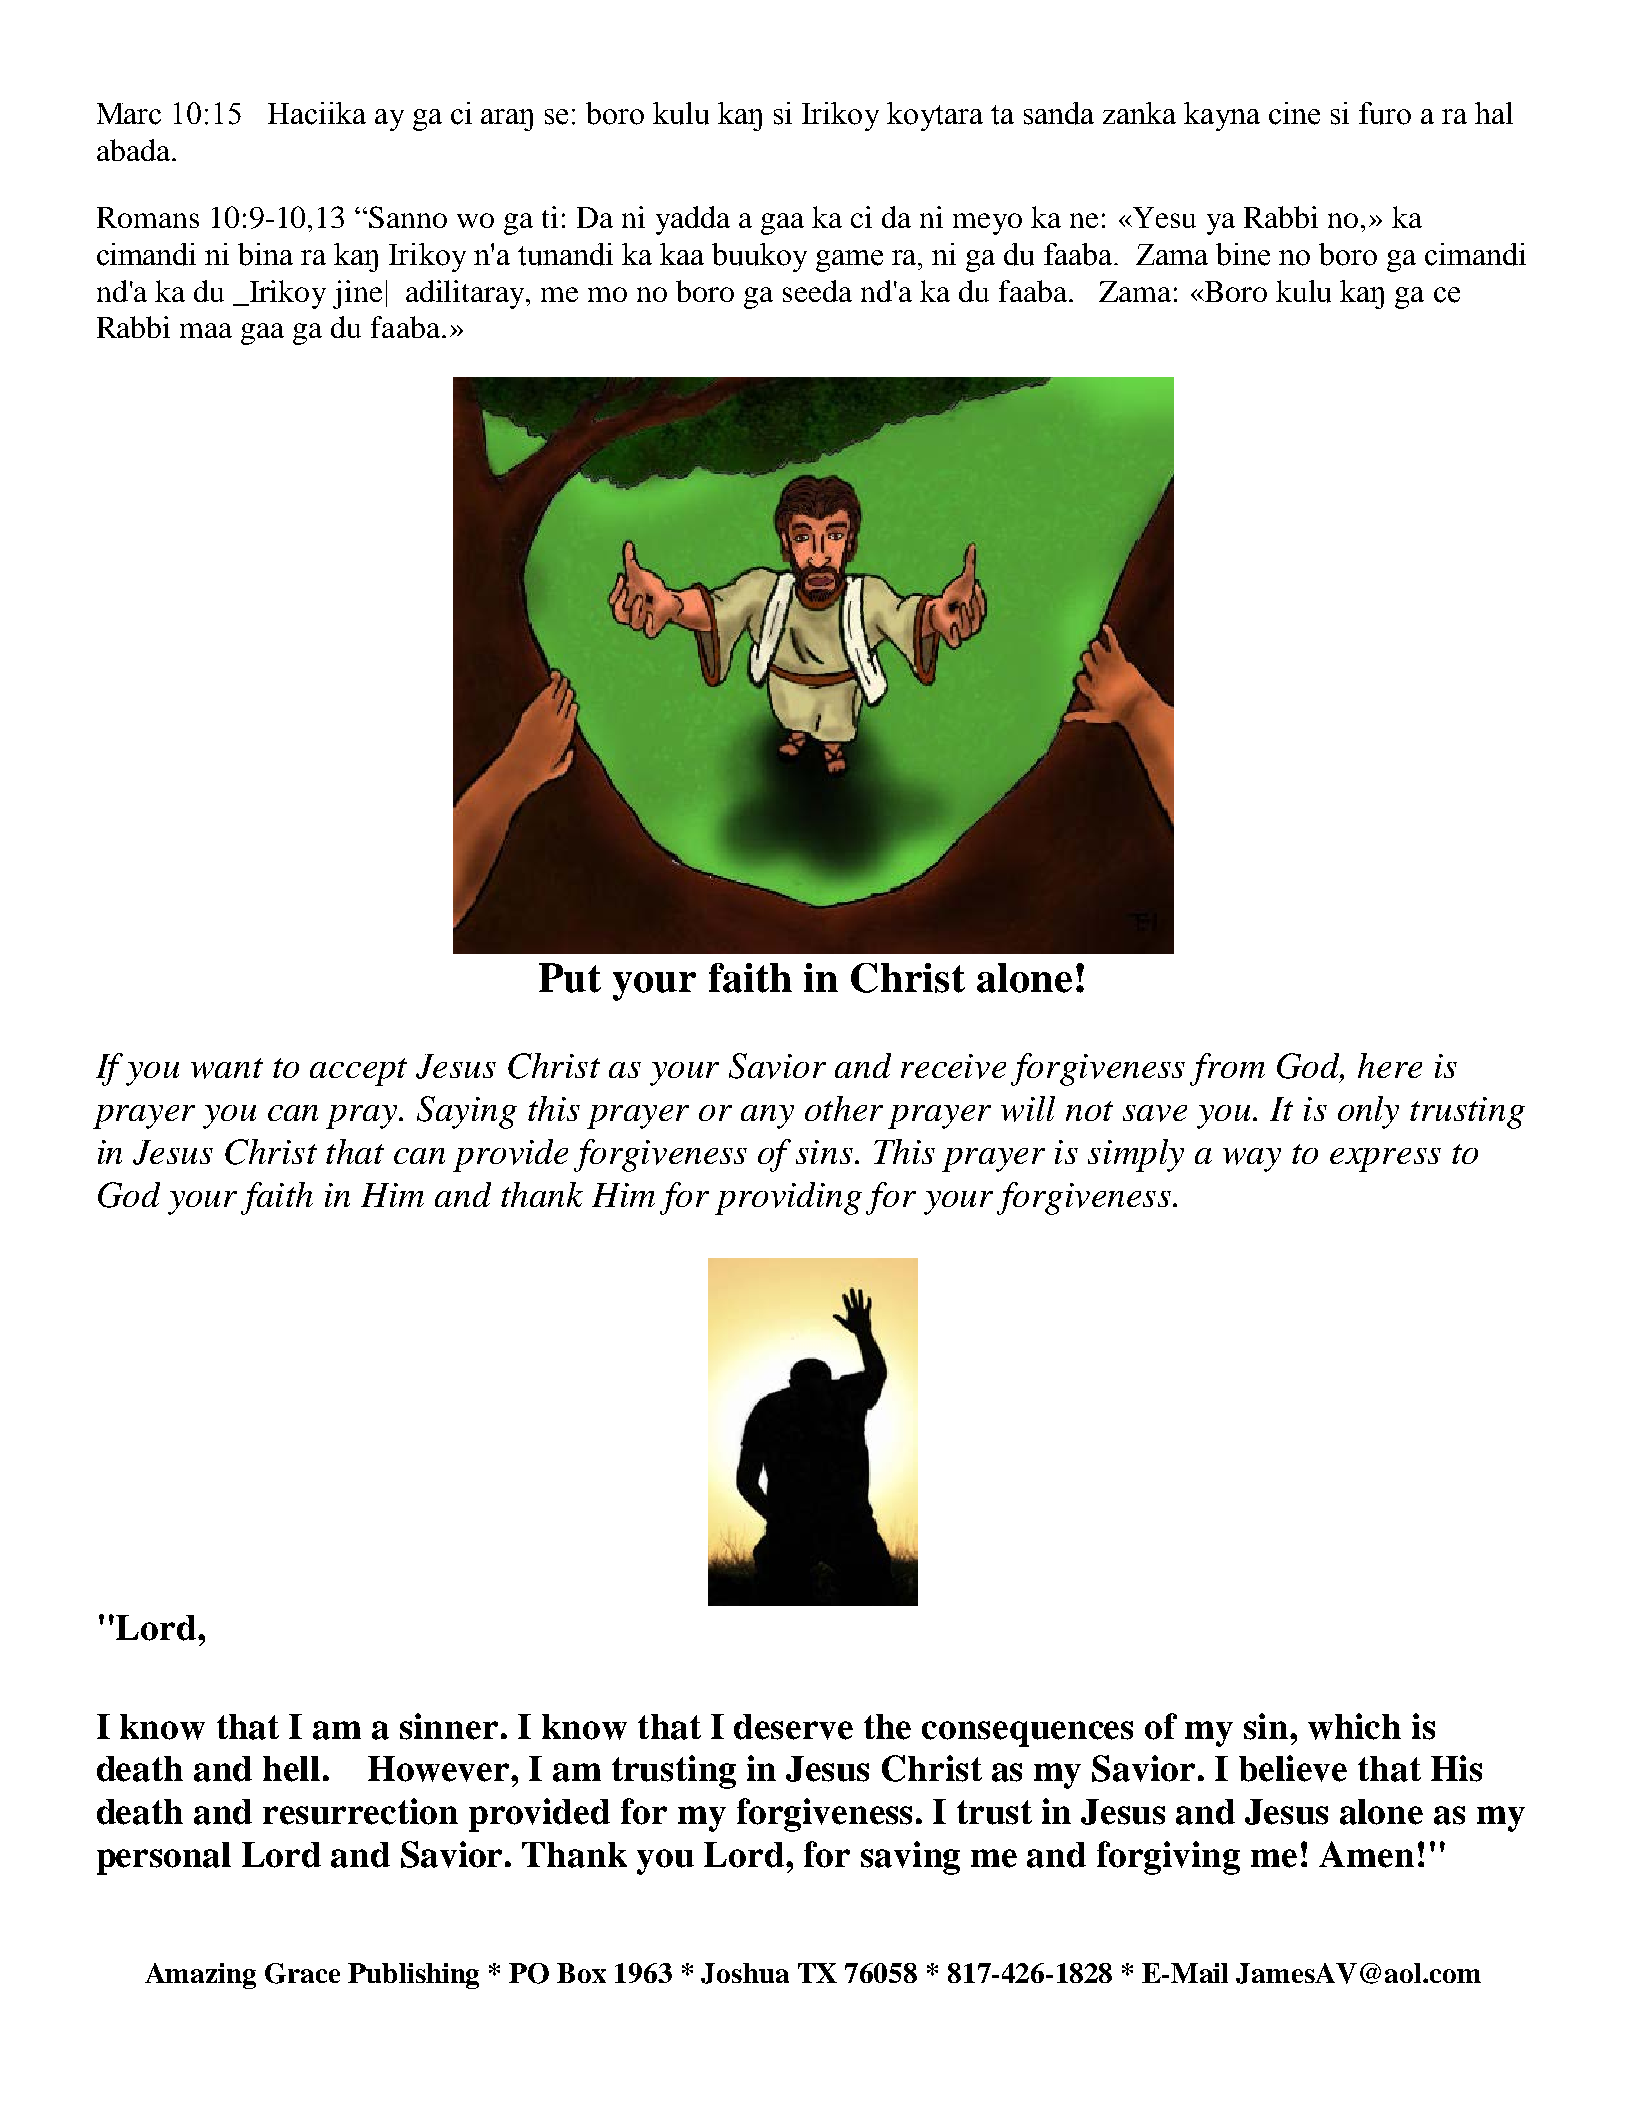  What do you see at coordinates (467, 1112) in the screenshot?
I see `Saying` at bounding box center [467, 1112].
